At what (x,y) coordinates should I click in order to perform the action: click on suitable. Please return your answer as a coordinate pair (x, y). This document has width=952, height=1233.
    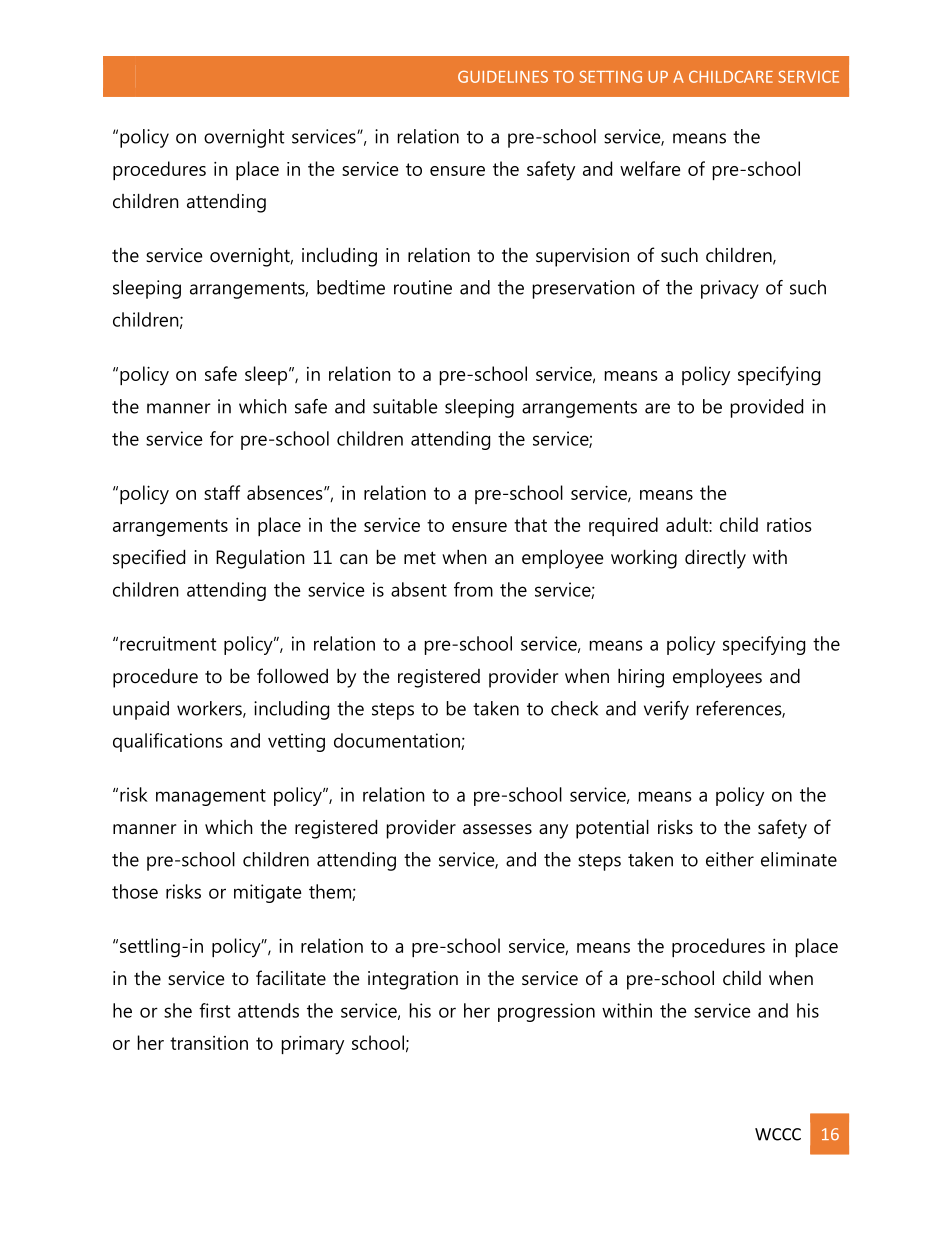
    Looking at the image, I should click on (405, 406).
